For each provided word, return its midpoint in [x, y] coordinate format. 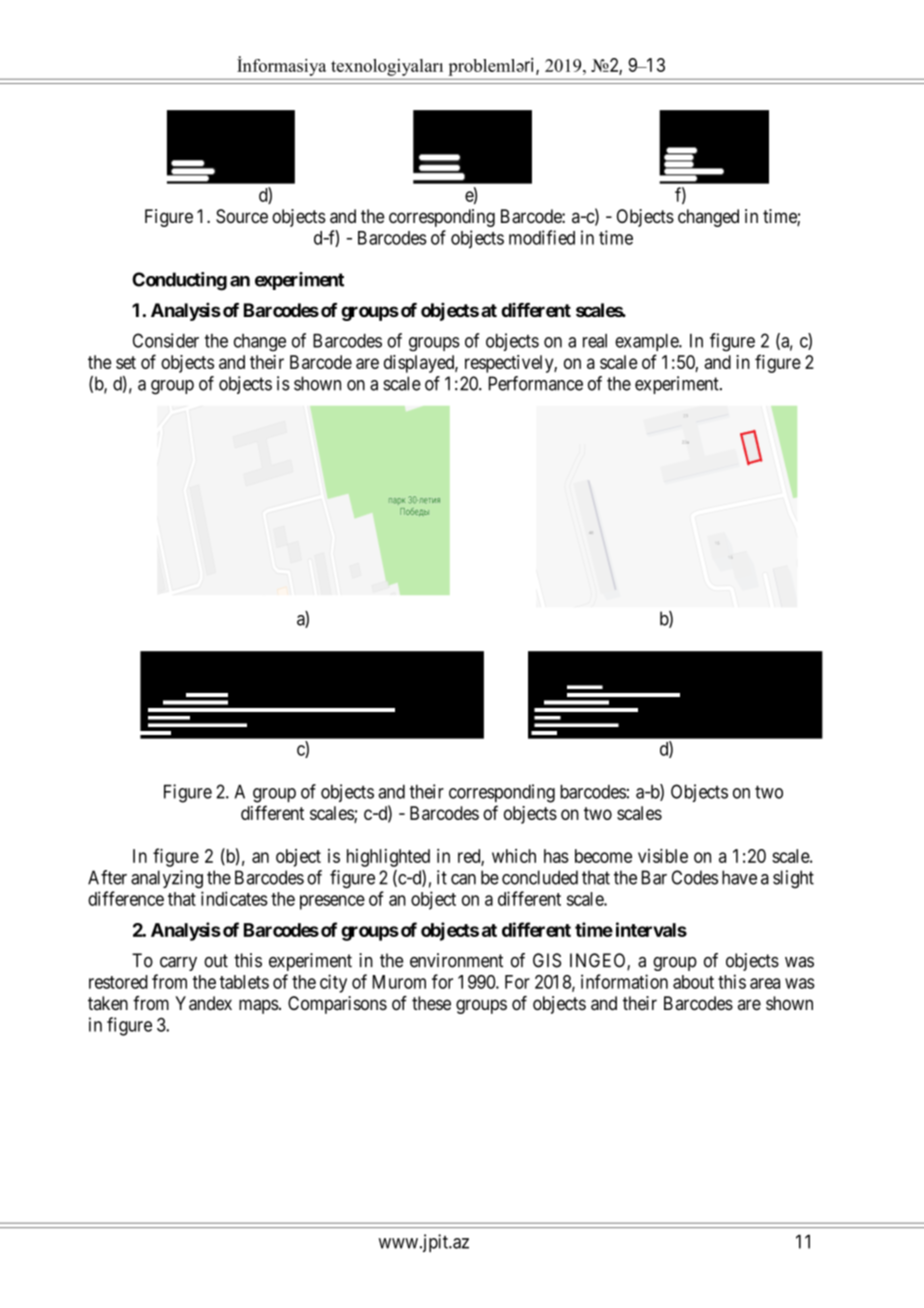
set [126, 362]
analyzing [167, 879]
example [647, 342]
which [514, 856]
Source [242, 216]
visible [663, 856]
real [595, 341]
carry [178, 964]
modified [542, 237]
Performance [536, 383]
